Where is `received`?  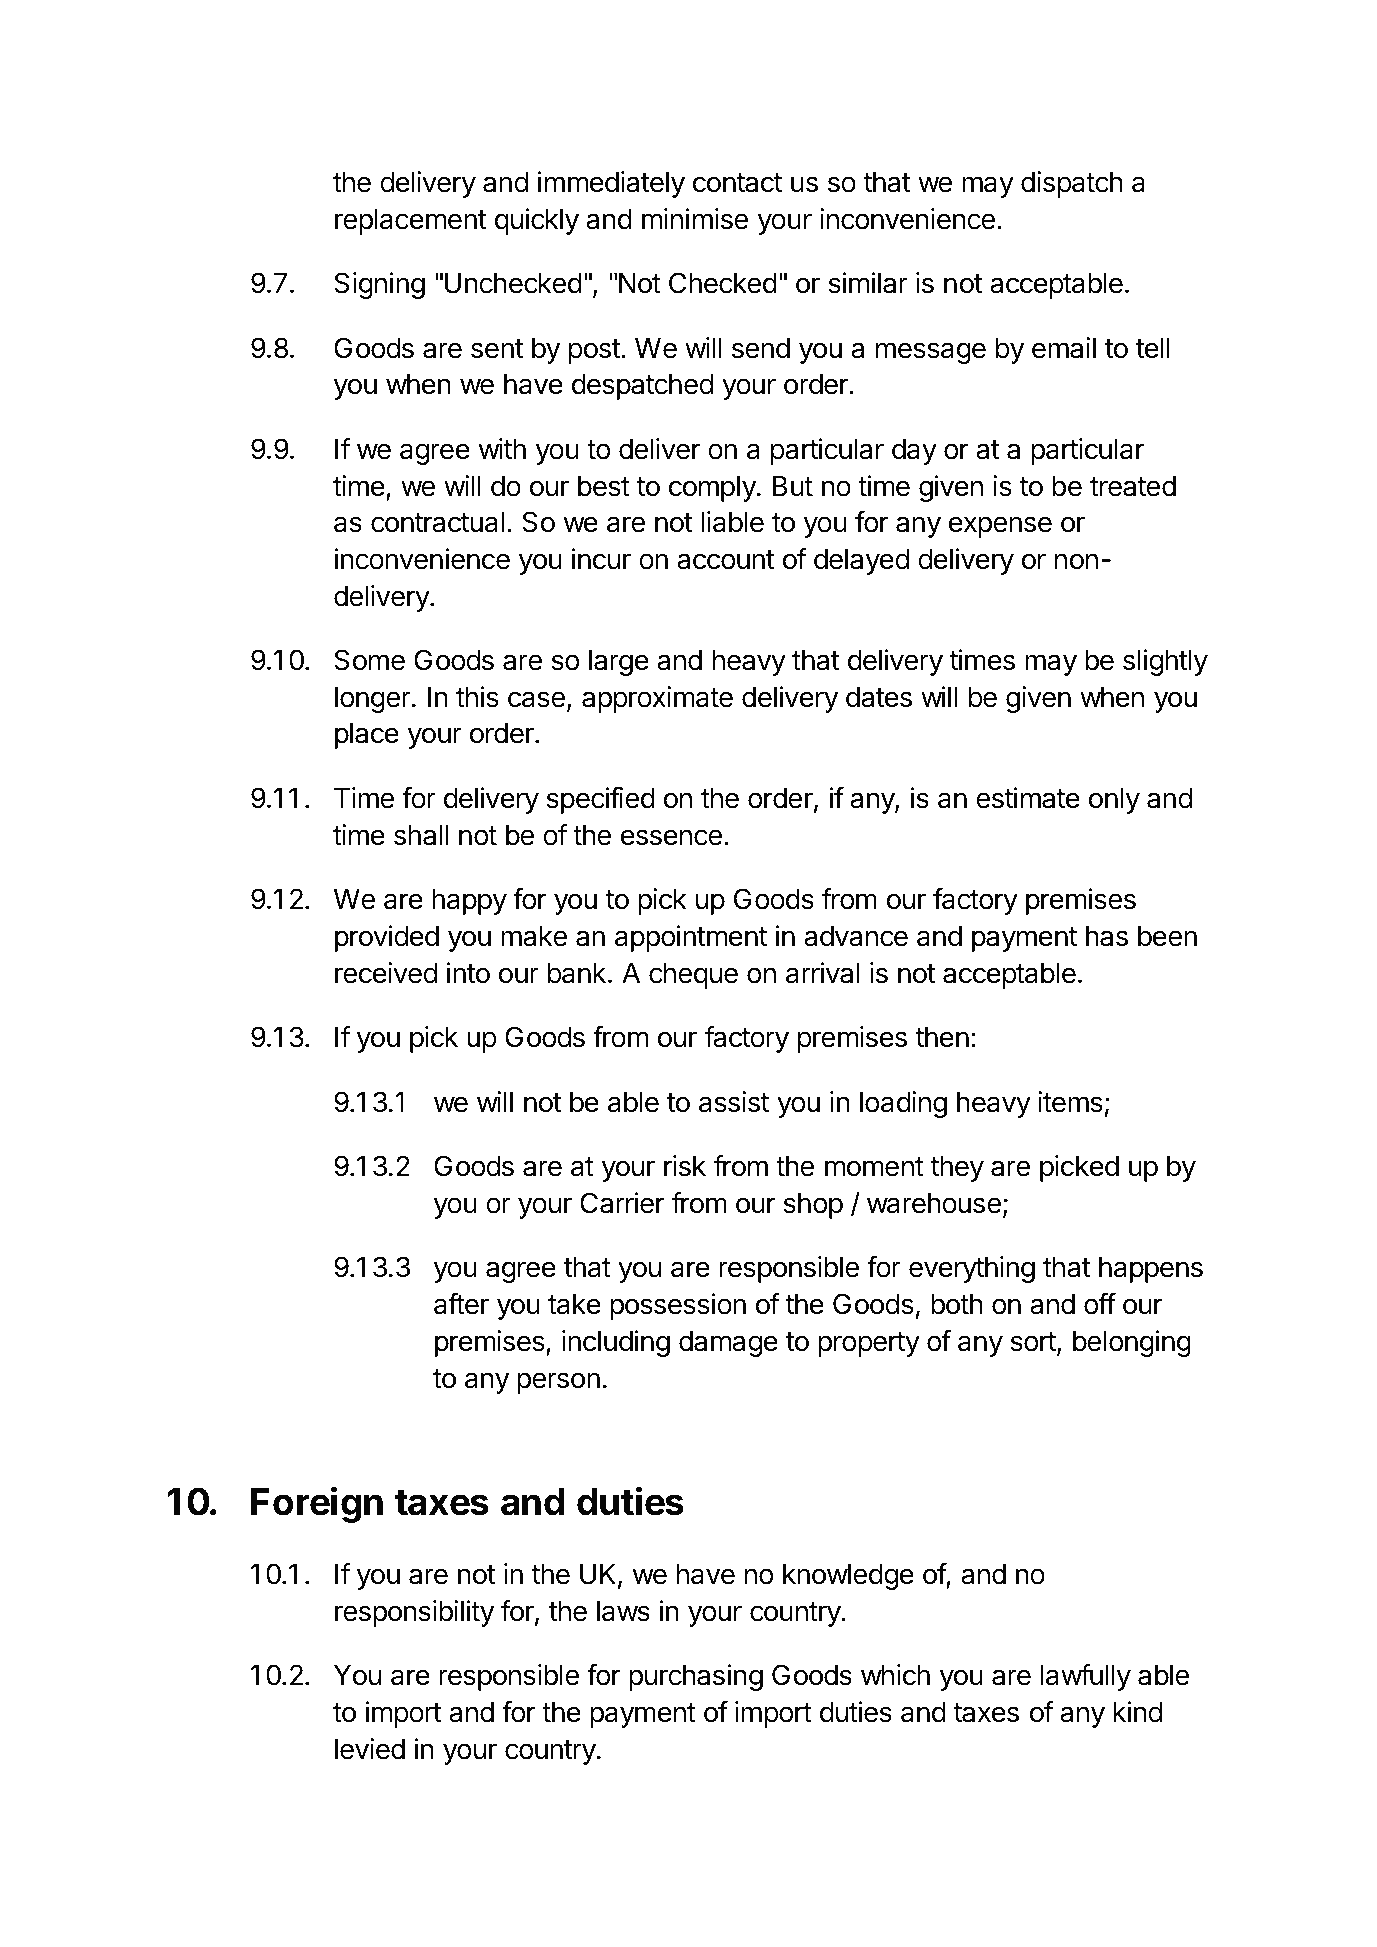
received is located at coordinates (386, 973).
